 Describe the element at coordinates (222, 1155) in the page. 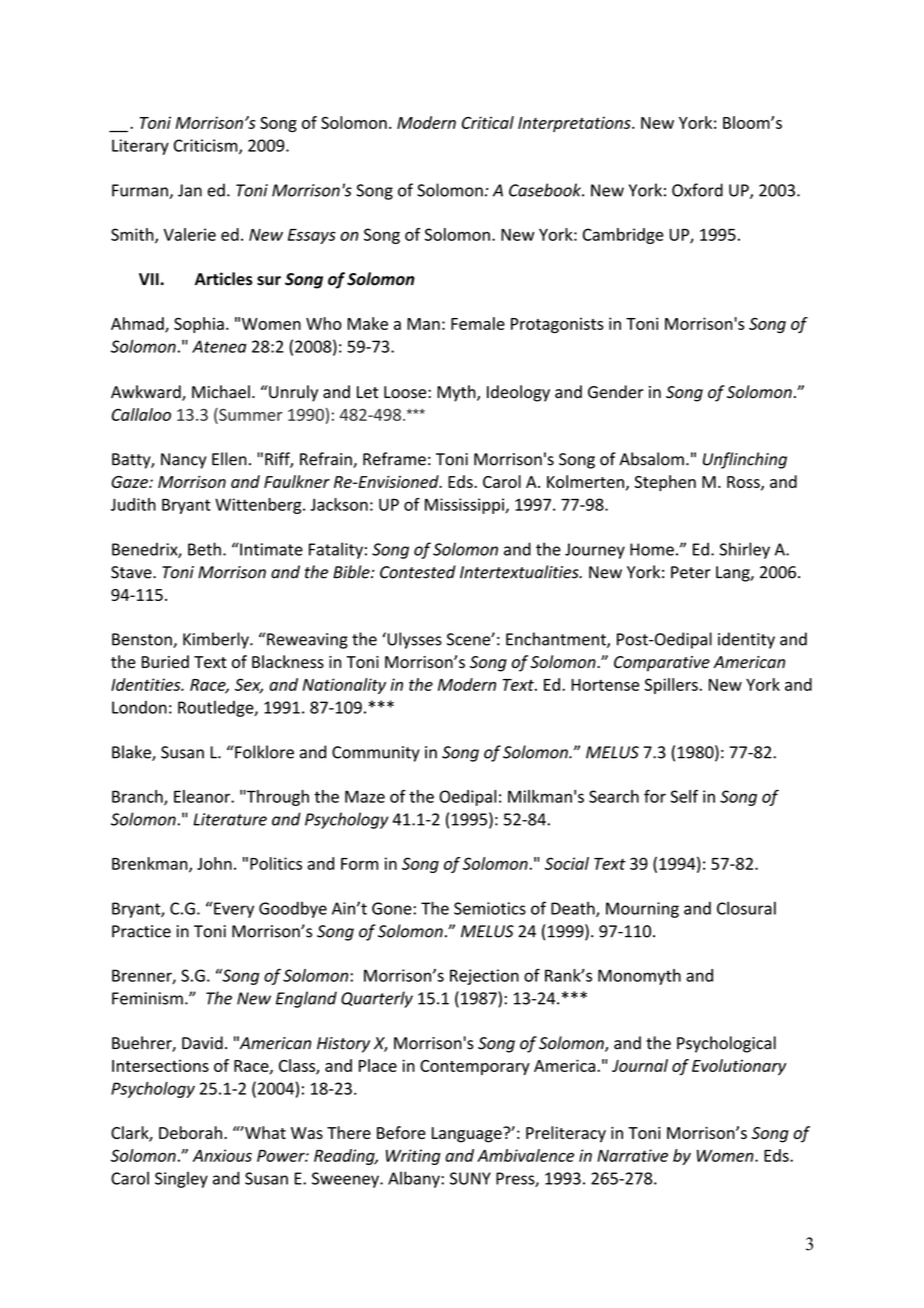

I see `Anxious` at that location.
